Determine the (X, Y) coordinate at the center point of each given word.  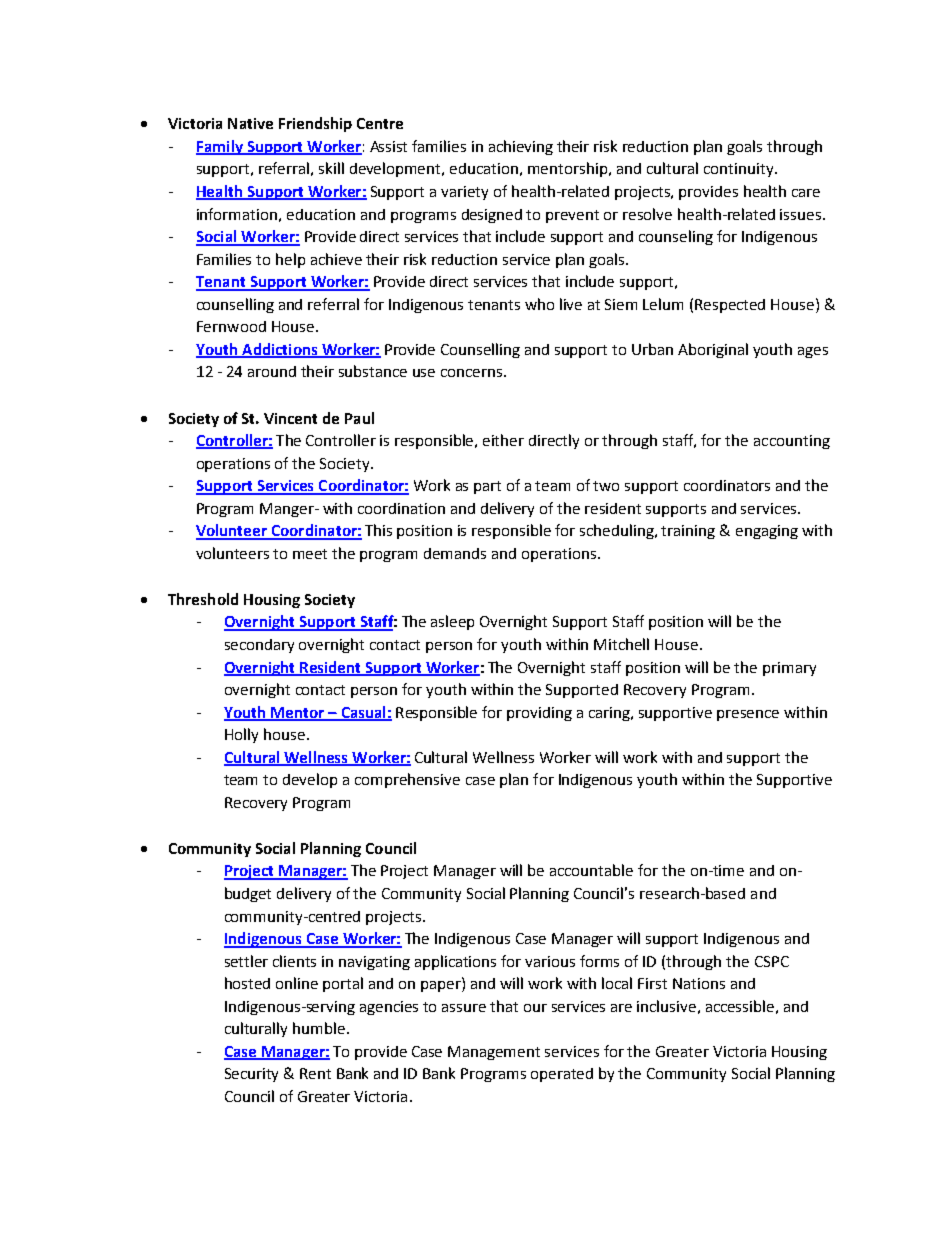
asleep (452, 622)
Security (251, 1075)
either (503, 440)
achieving (521, 147)
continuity (740, 170)
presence (748, 715)
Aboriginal (713, 350)
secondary (259, 646)
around (272, 371)
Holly (241, 735)
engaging (767, 532)
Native (250, 123)
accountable (591, 870)
